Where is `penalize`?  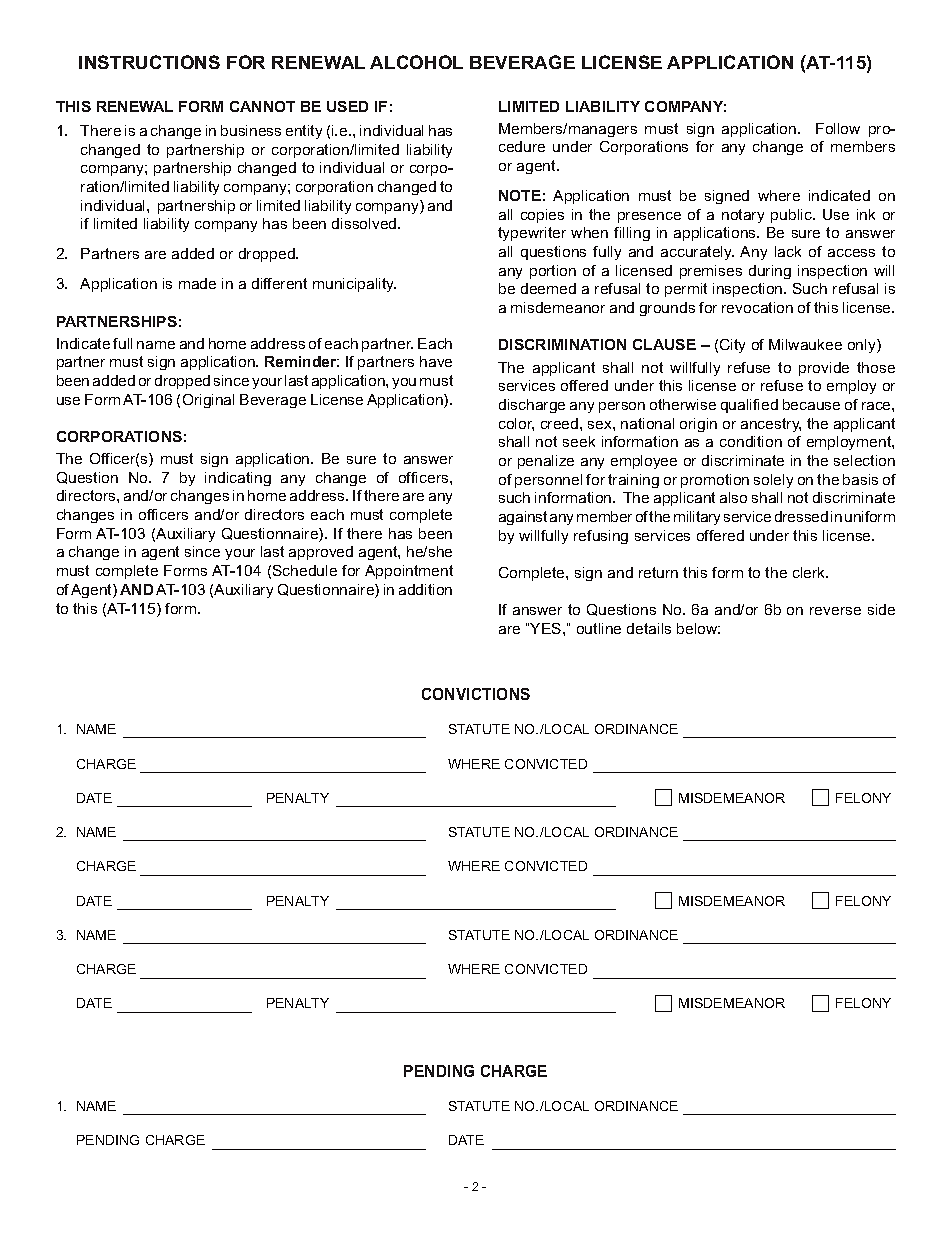
penalize is located at coordinates (546, 462).
